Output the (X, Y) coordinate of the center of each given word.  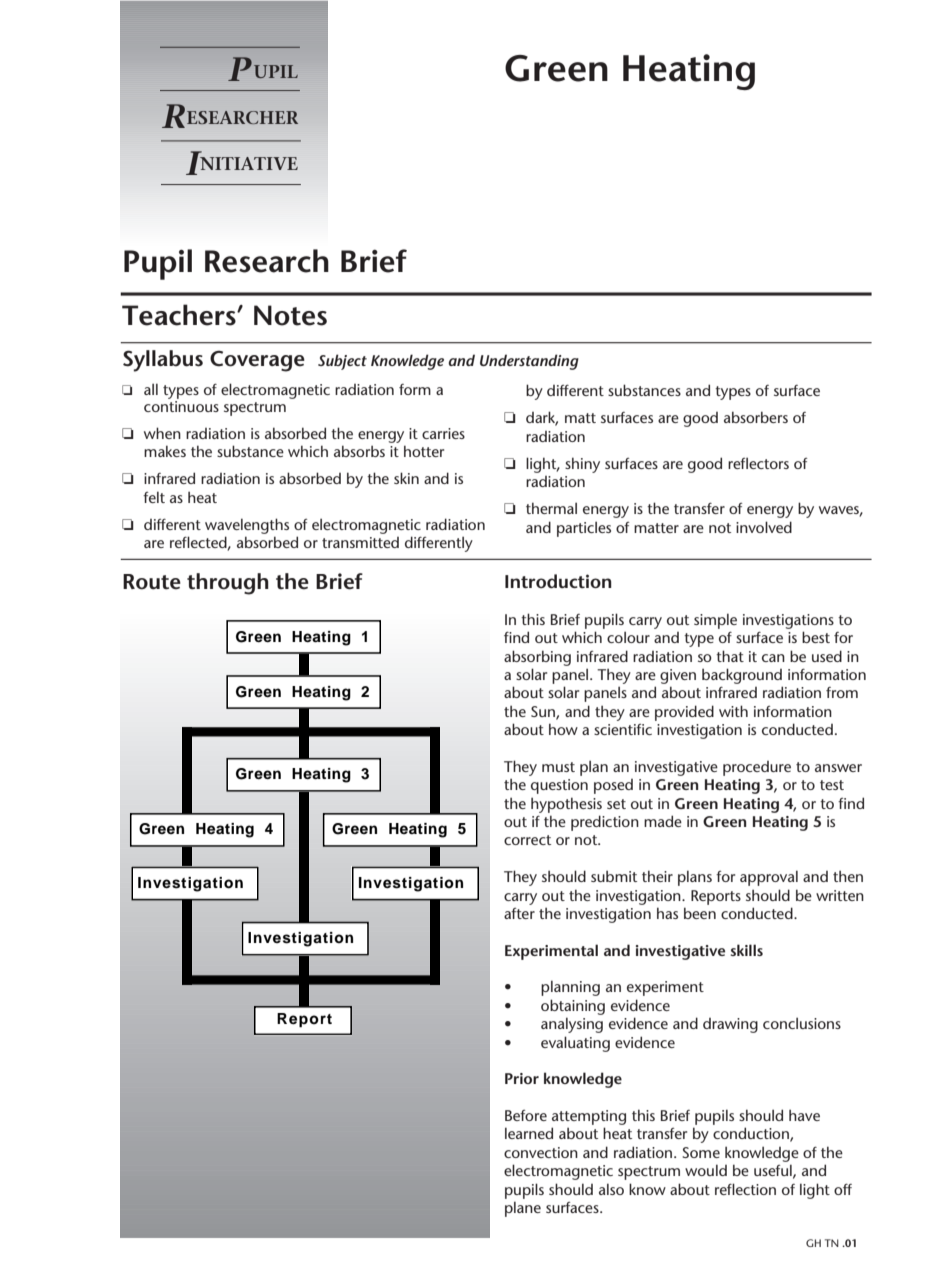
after (519, 913)
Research (267, 261)
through (228, 584)
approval (769, 878)
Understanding (529, 362)
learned (529, 1133)
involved (764, 527)
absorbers (756, 417)
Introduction (558, 581)
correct (527, 840)
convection (541, 1152)
